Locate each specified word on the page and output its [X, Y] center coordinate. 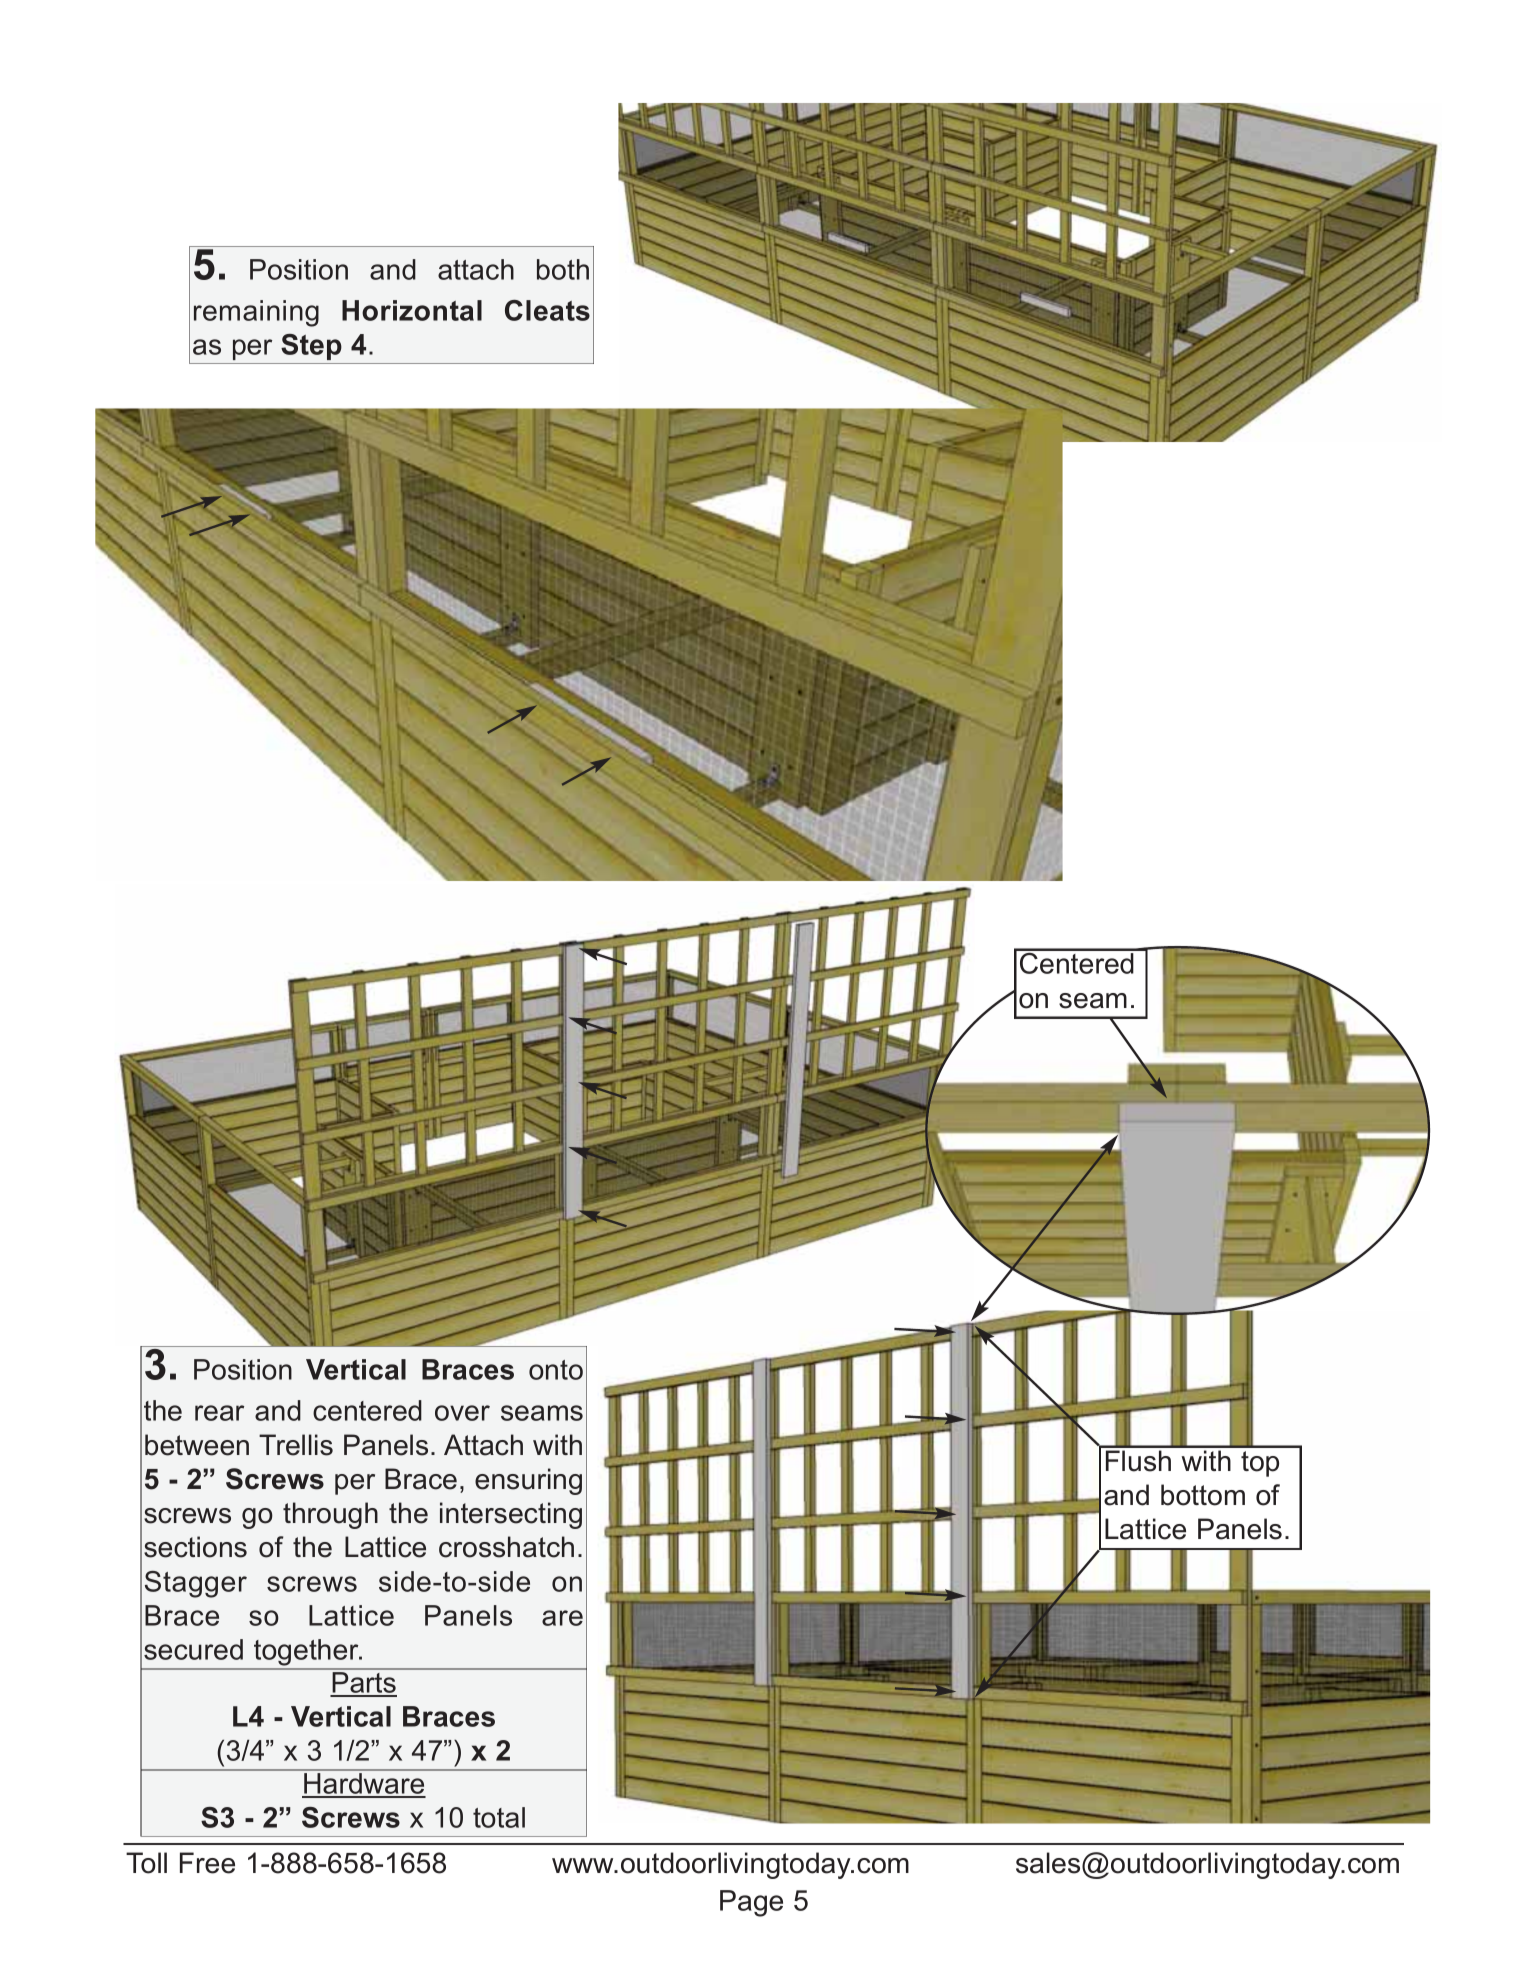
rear [219, 1413]
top [1260, 1464]
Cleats [547, 310]
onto [556, 1370]
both [563, 269]
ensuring [528, 1481]
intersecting [511, 1515]
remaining [256, 313]
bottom [1203, 1495]
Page [751, 1903]
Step [311, 347]
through [330, 1515]
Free [207, 1863]
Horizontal [412, 310]
